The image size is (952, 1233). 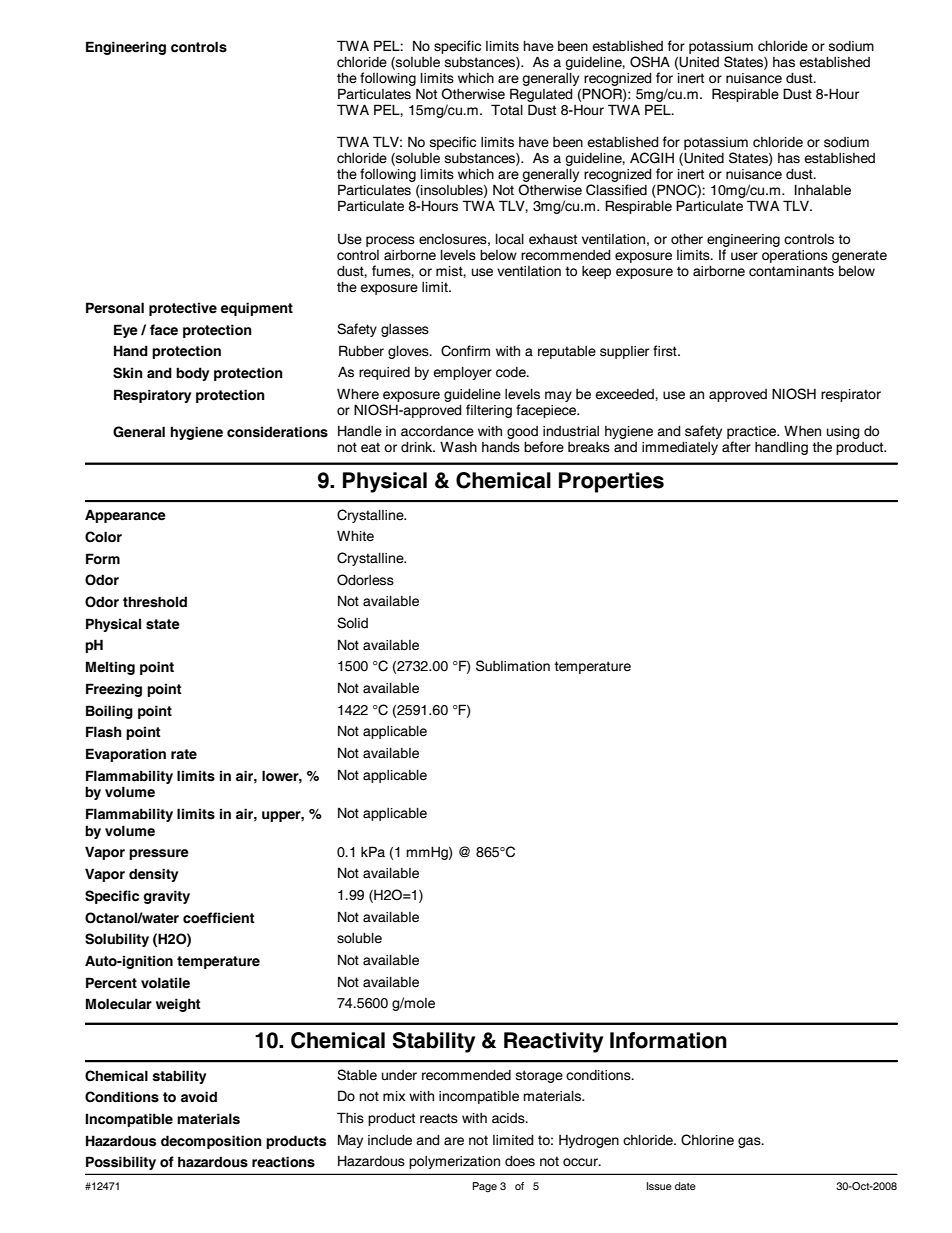 I want to click on Reactivity, so click(x=553, y=1042).
